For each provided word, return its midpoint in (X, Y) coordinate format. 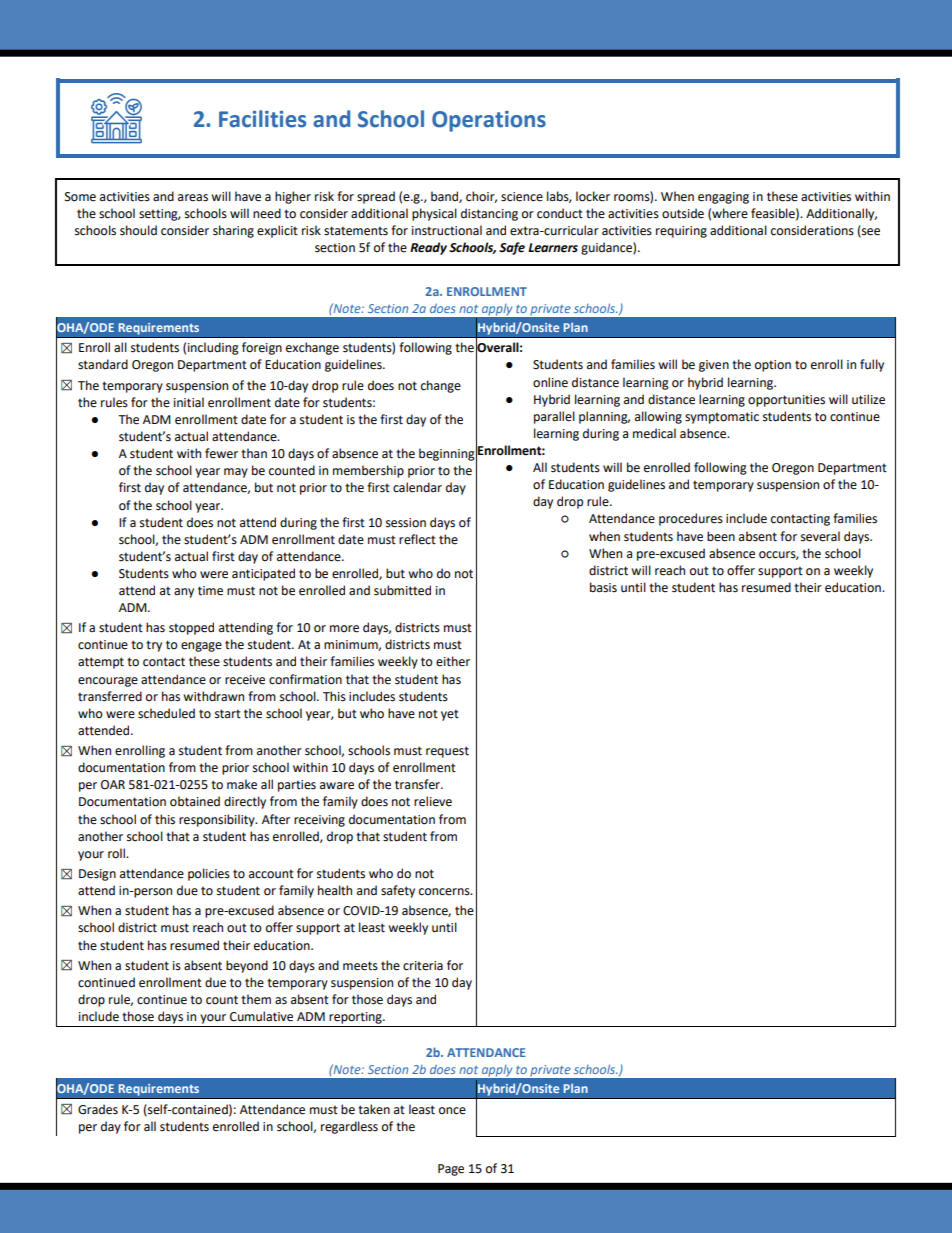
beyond (247, 966)
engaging (723, 198)
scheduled (166, 713)
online (550, 382)
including (213, 348)
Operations (489, 121)
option (773, 366)
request (447, 752)
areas (193, 198)
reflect (417, 539)
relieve (433, 801)
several (820, 536)
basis (603, 587)
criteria (423, 966)
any (184, 593)
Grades (98, 1109)
